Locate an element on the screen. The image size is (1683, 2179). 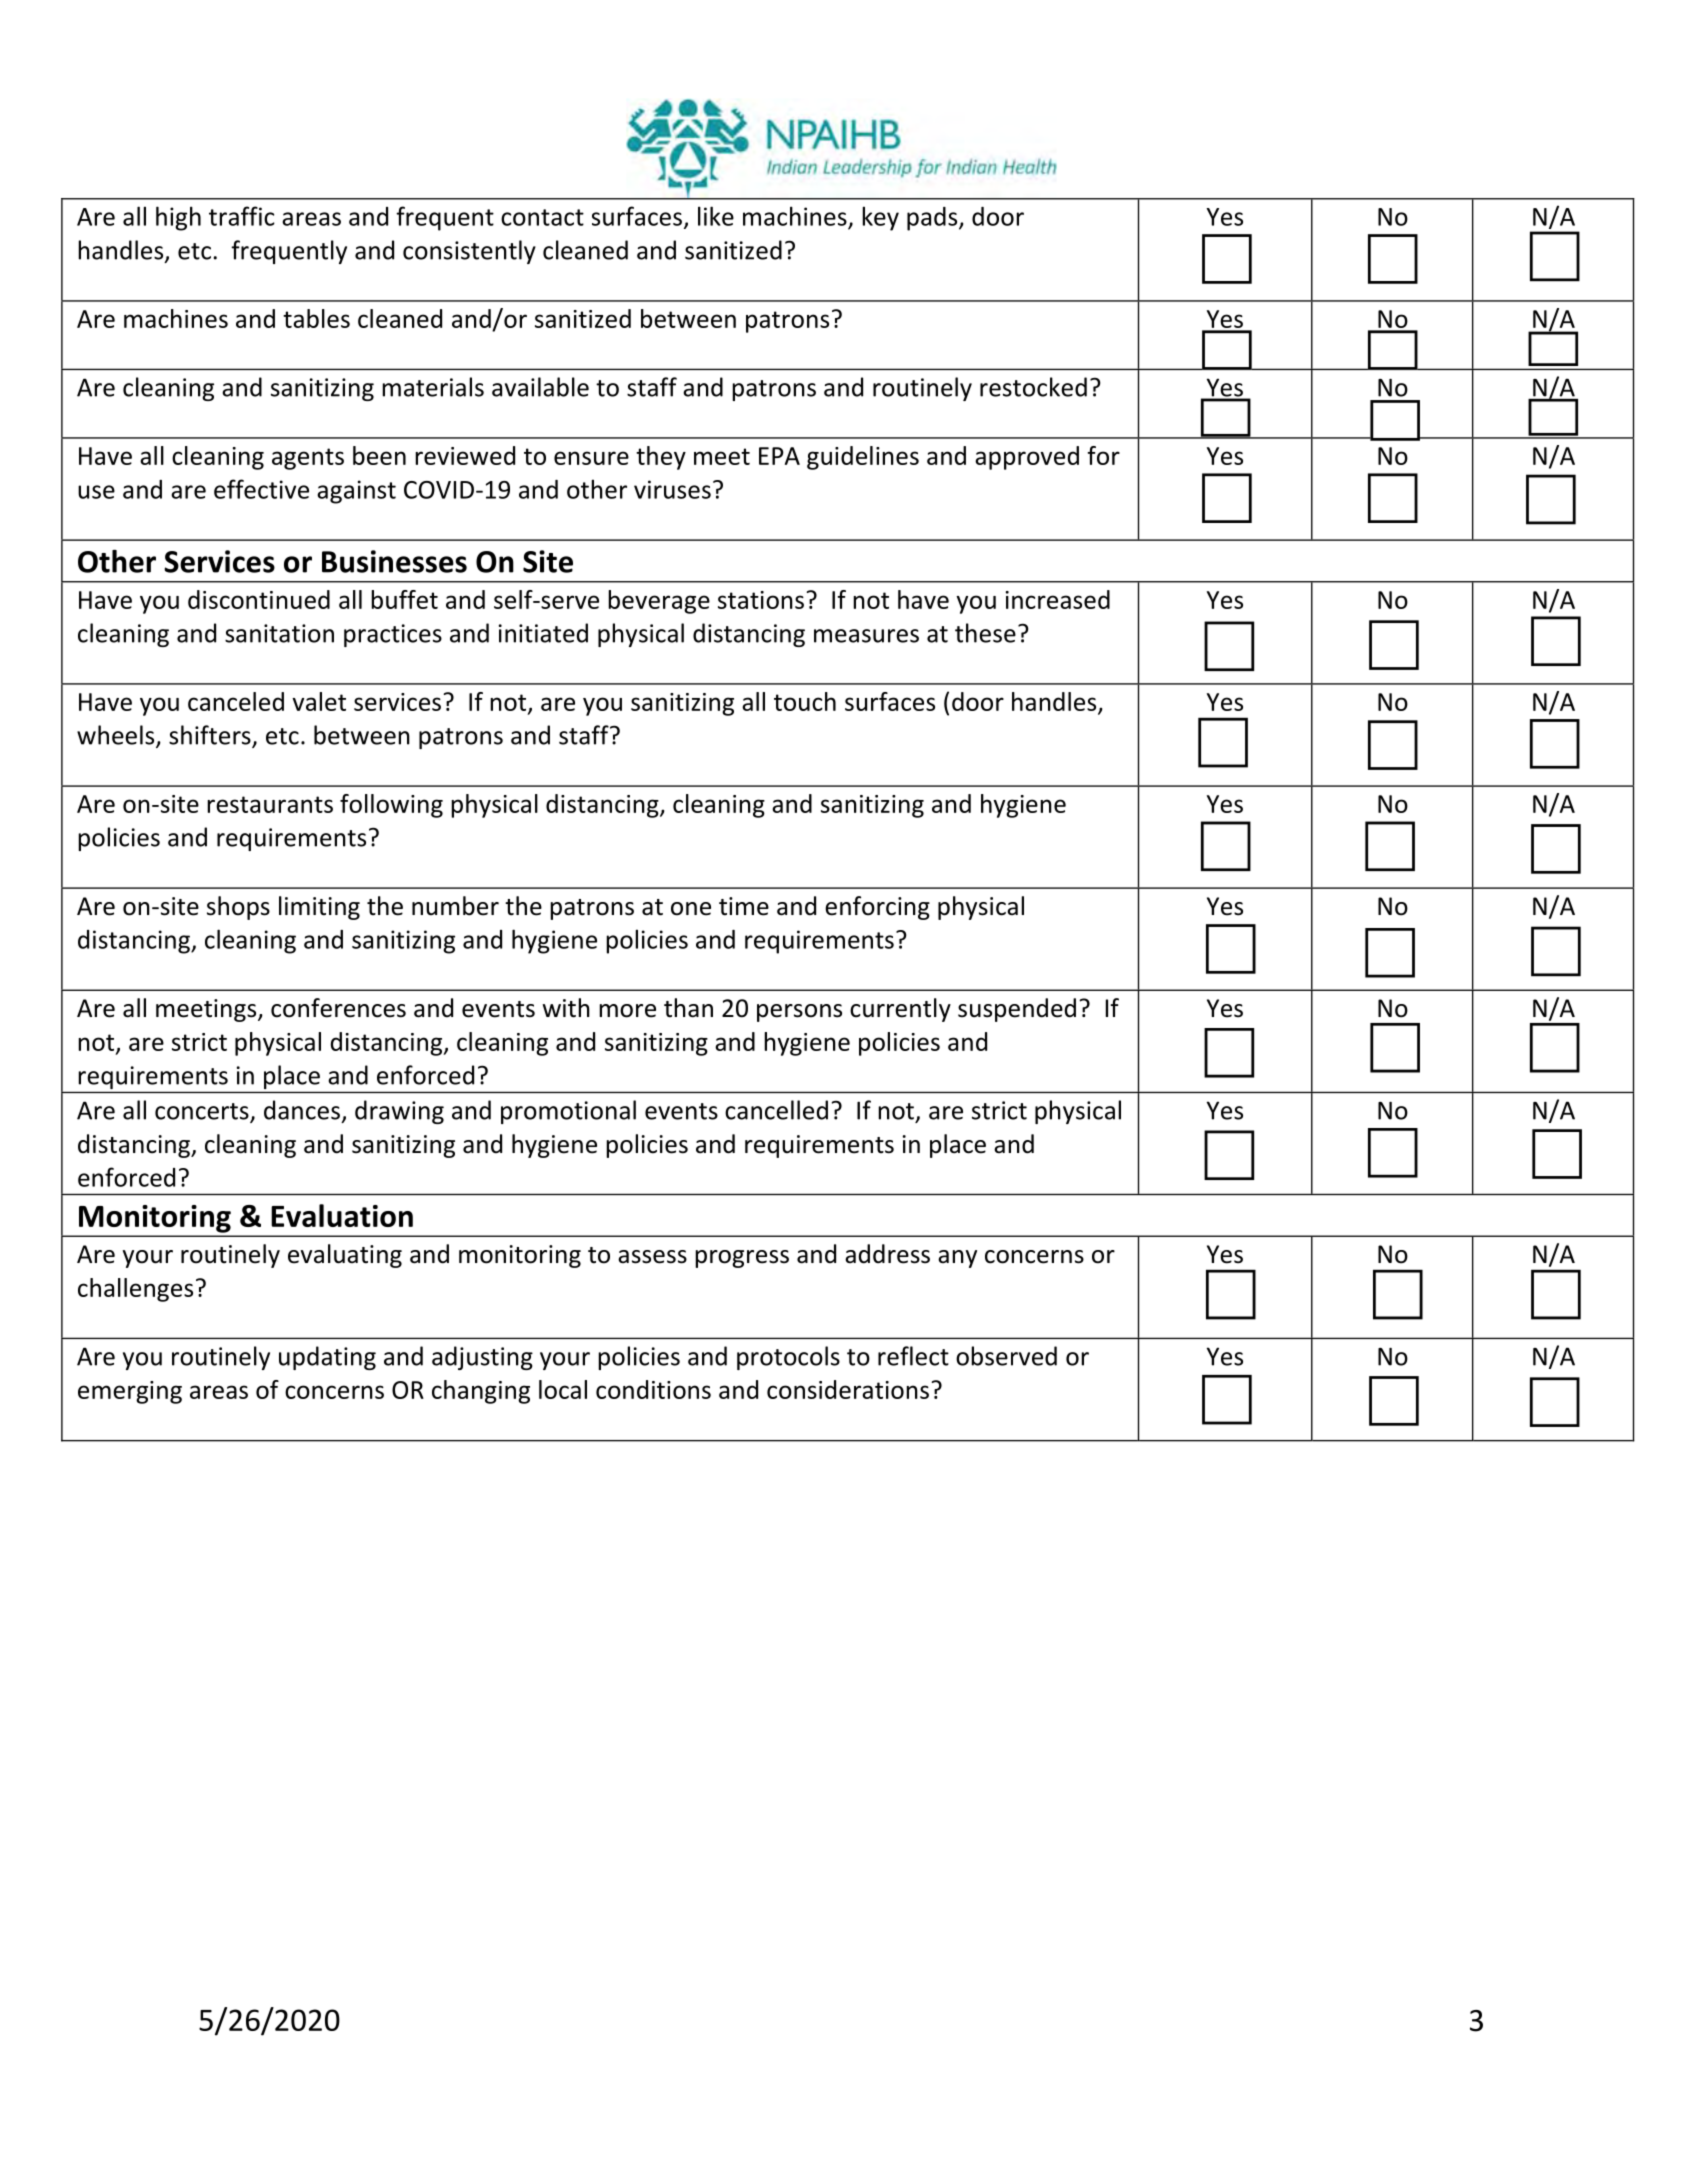
cancelled is located at coordinates (776, 1110).
